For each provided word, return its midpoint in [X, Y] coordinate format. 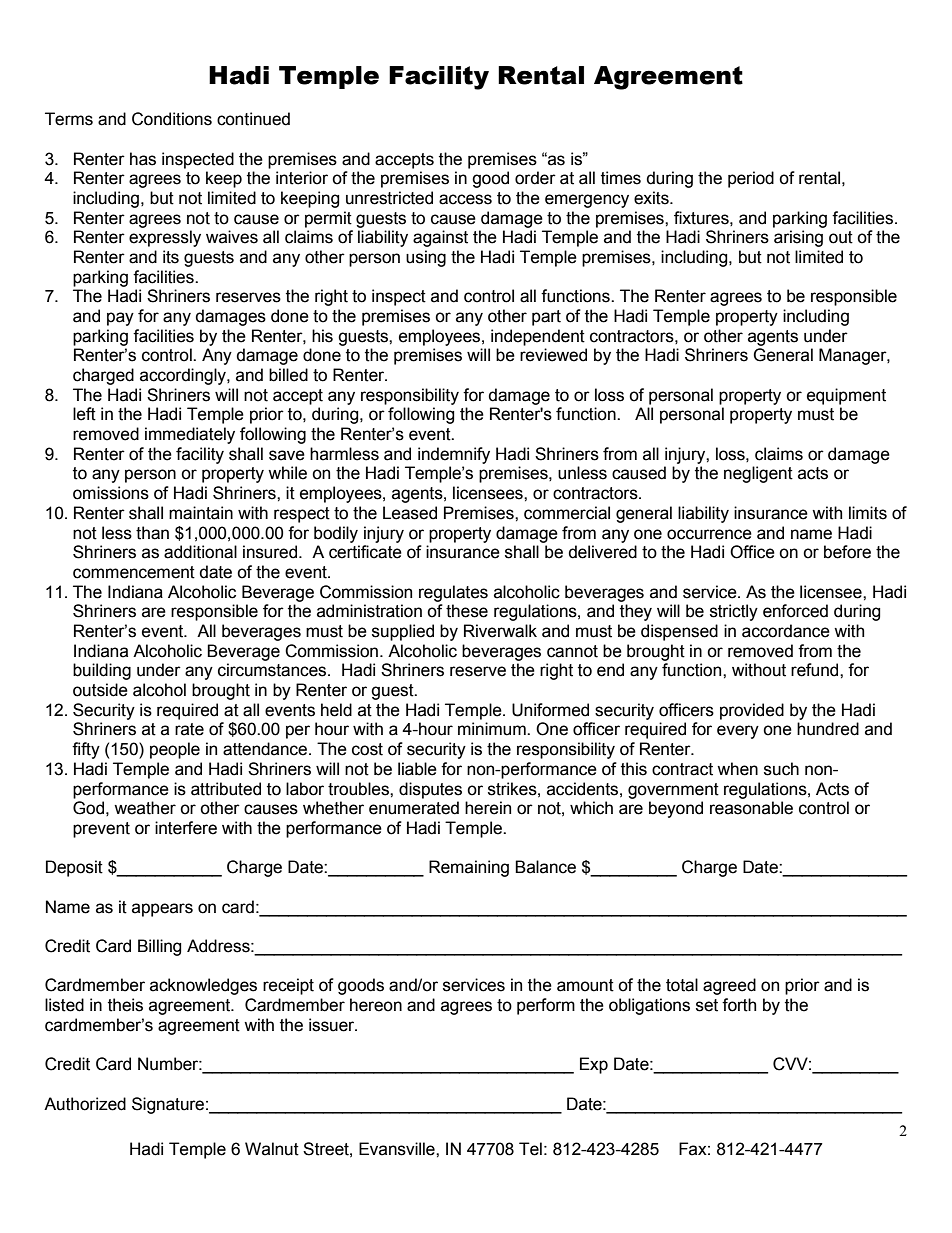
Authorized [85, 1104]
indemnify [454, 455]
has [143, 159]
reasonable [751, 808]
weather [145, 808]
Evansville [398, 1149]
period [751, 179]
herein [488, 808]
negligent [758, 474]
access [465, 199]
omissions [111, 493]
